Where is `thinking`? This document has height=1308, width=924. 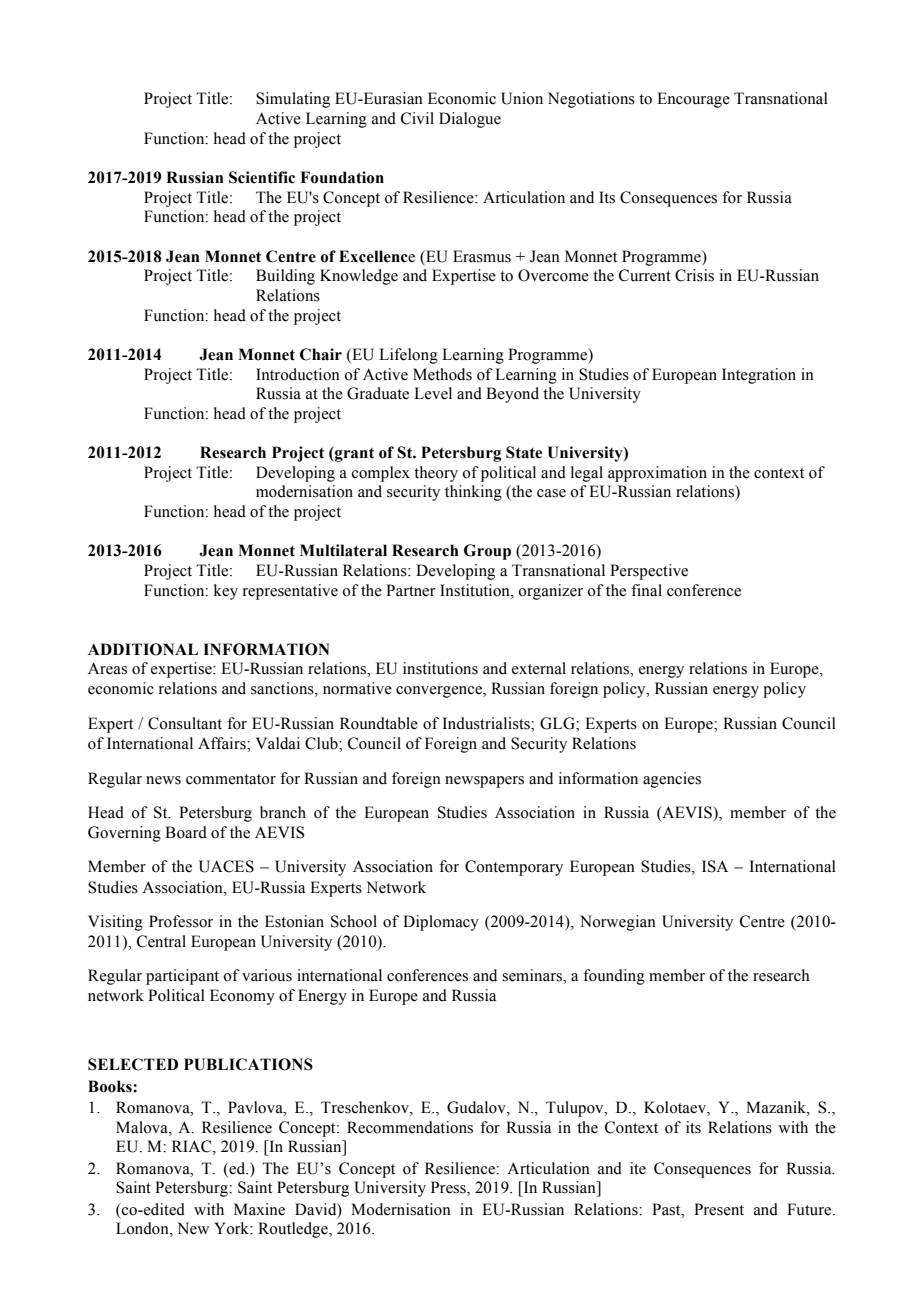
thinking is located at coordinates (473, 493).
